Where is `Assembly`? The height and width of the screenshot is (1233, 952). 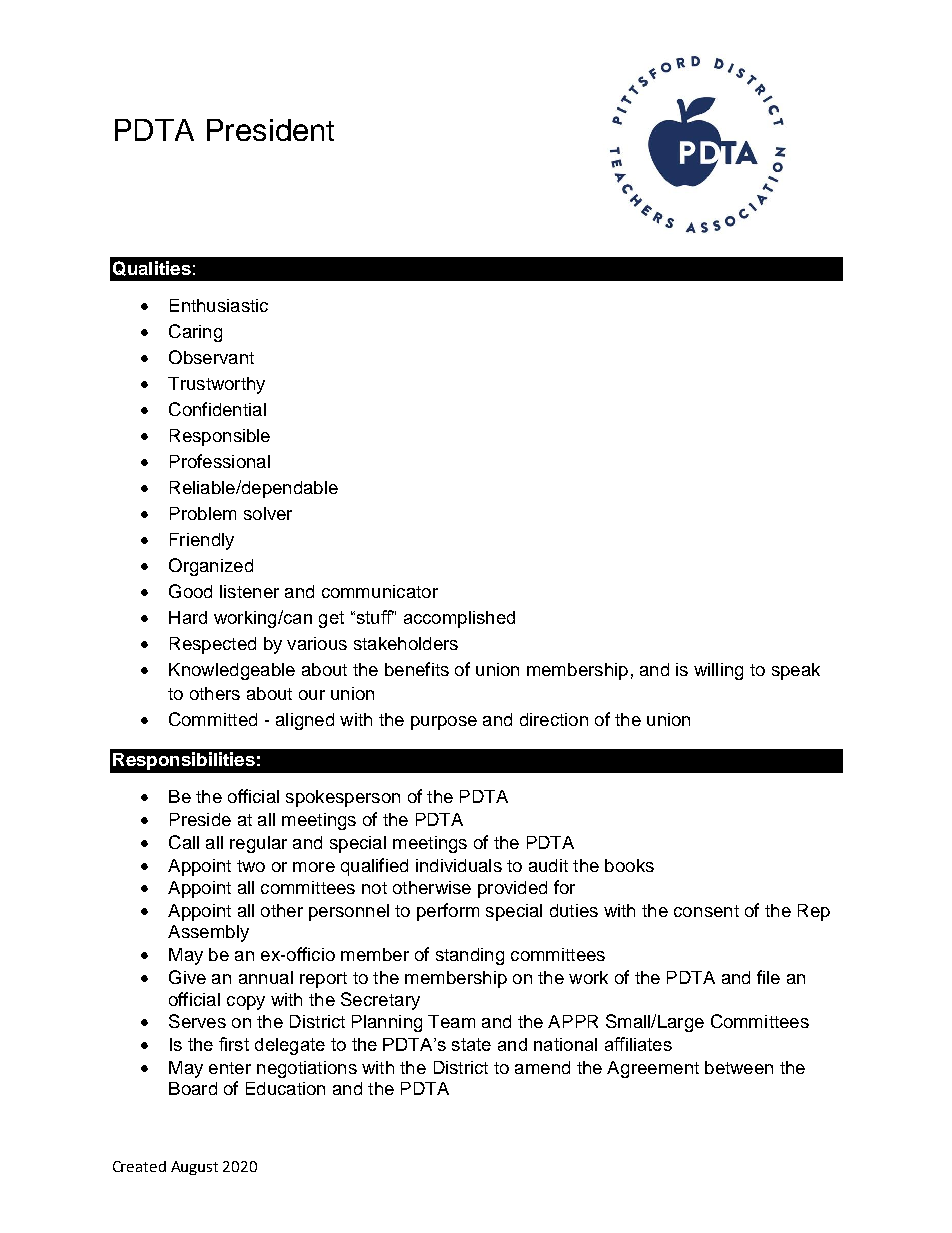
Assembly is located at coordinates (208, 933).
